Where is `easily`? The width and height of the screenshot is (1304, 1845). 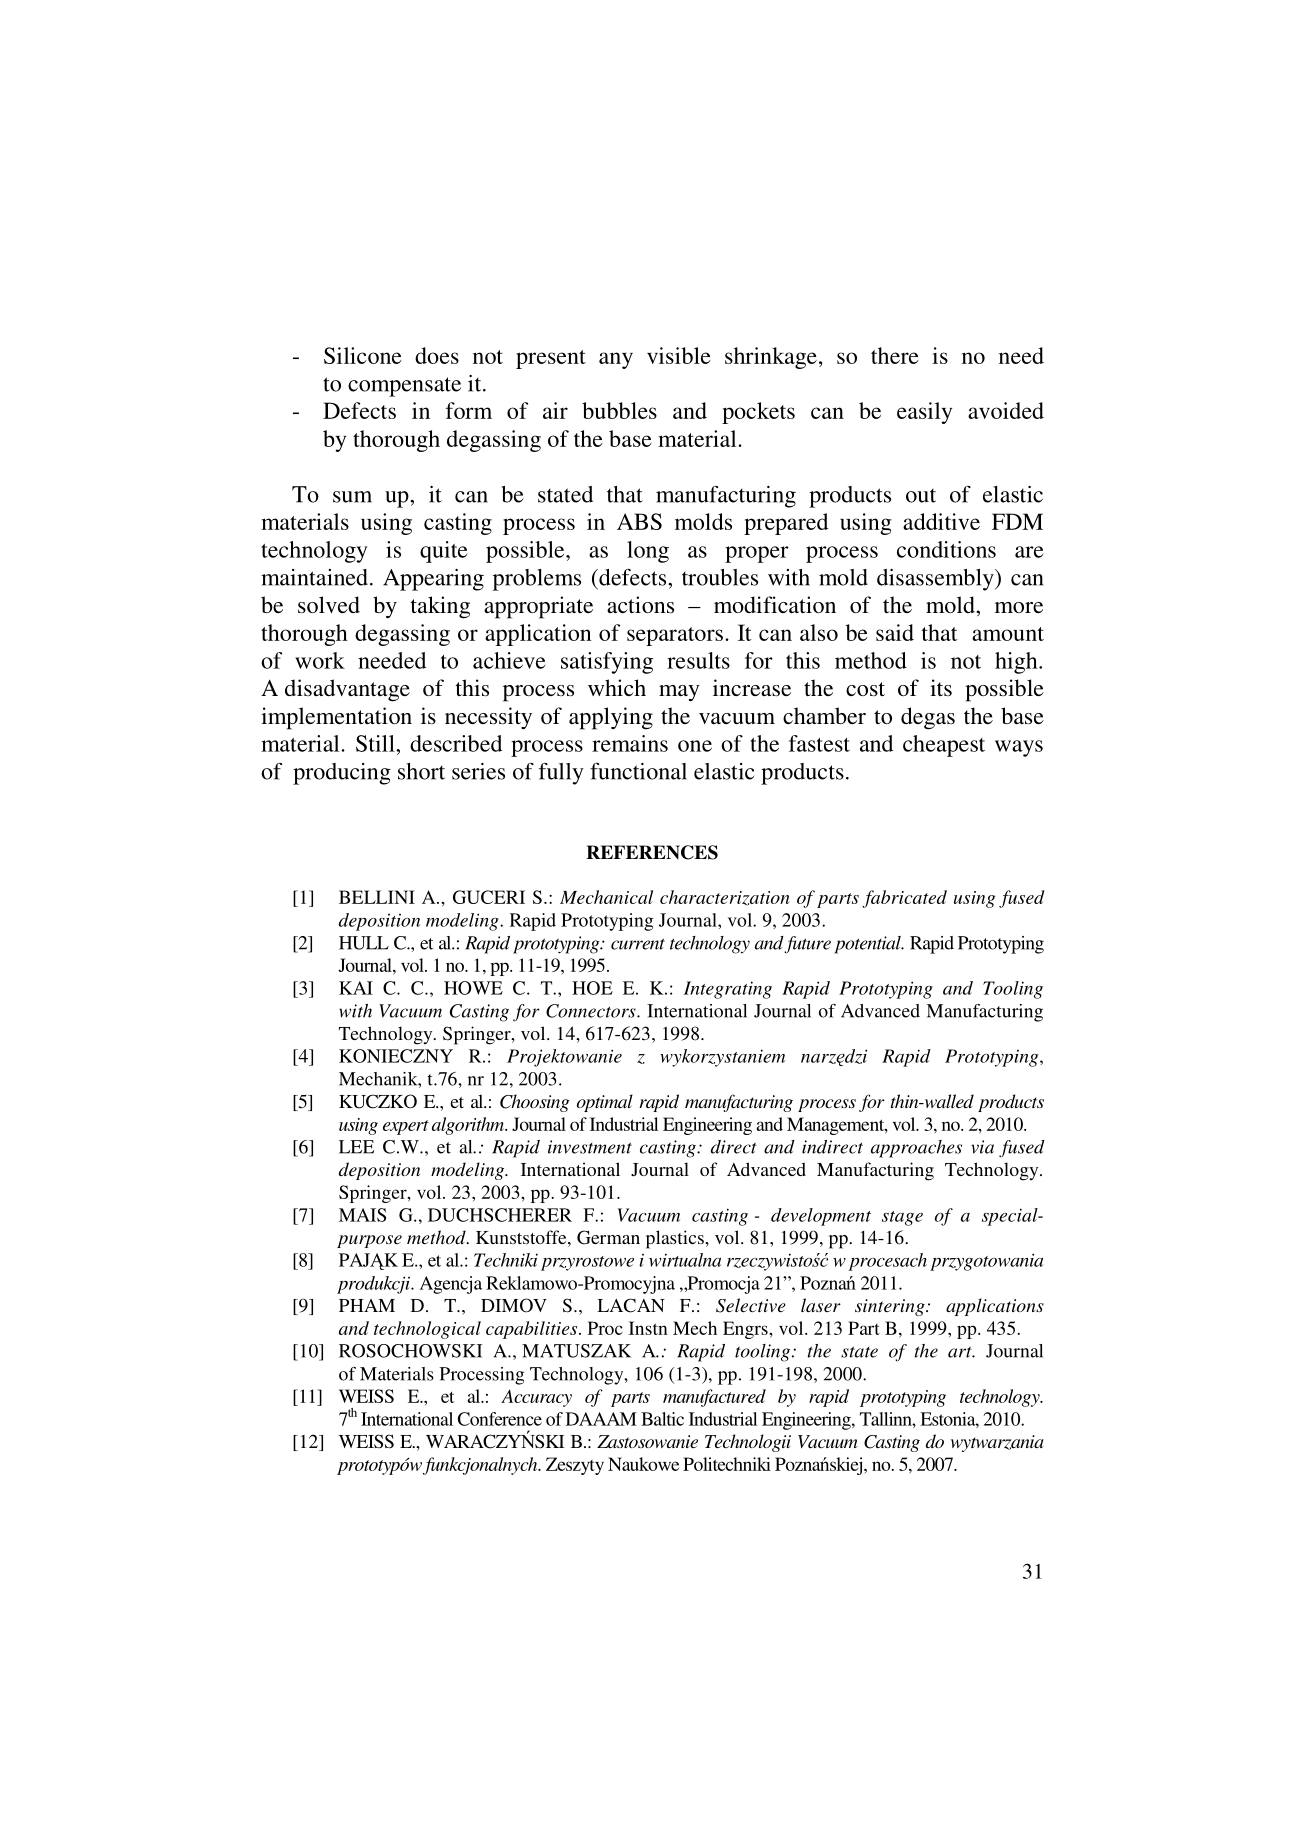
easily is located at coordinates (924, 413).
